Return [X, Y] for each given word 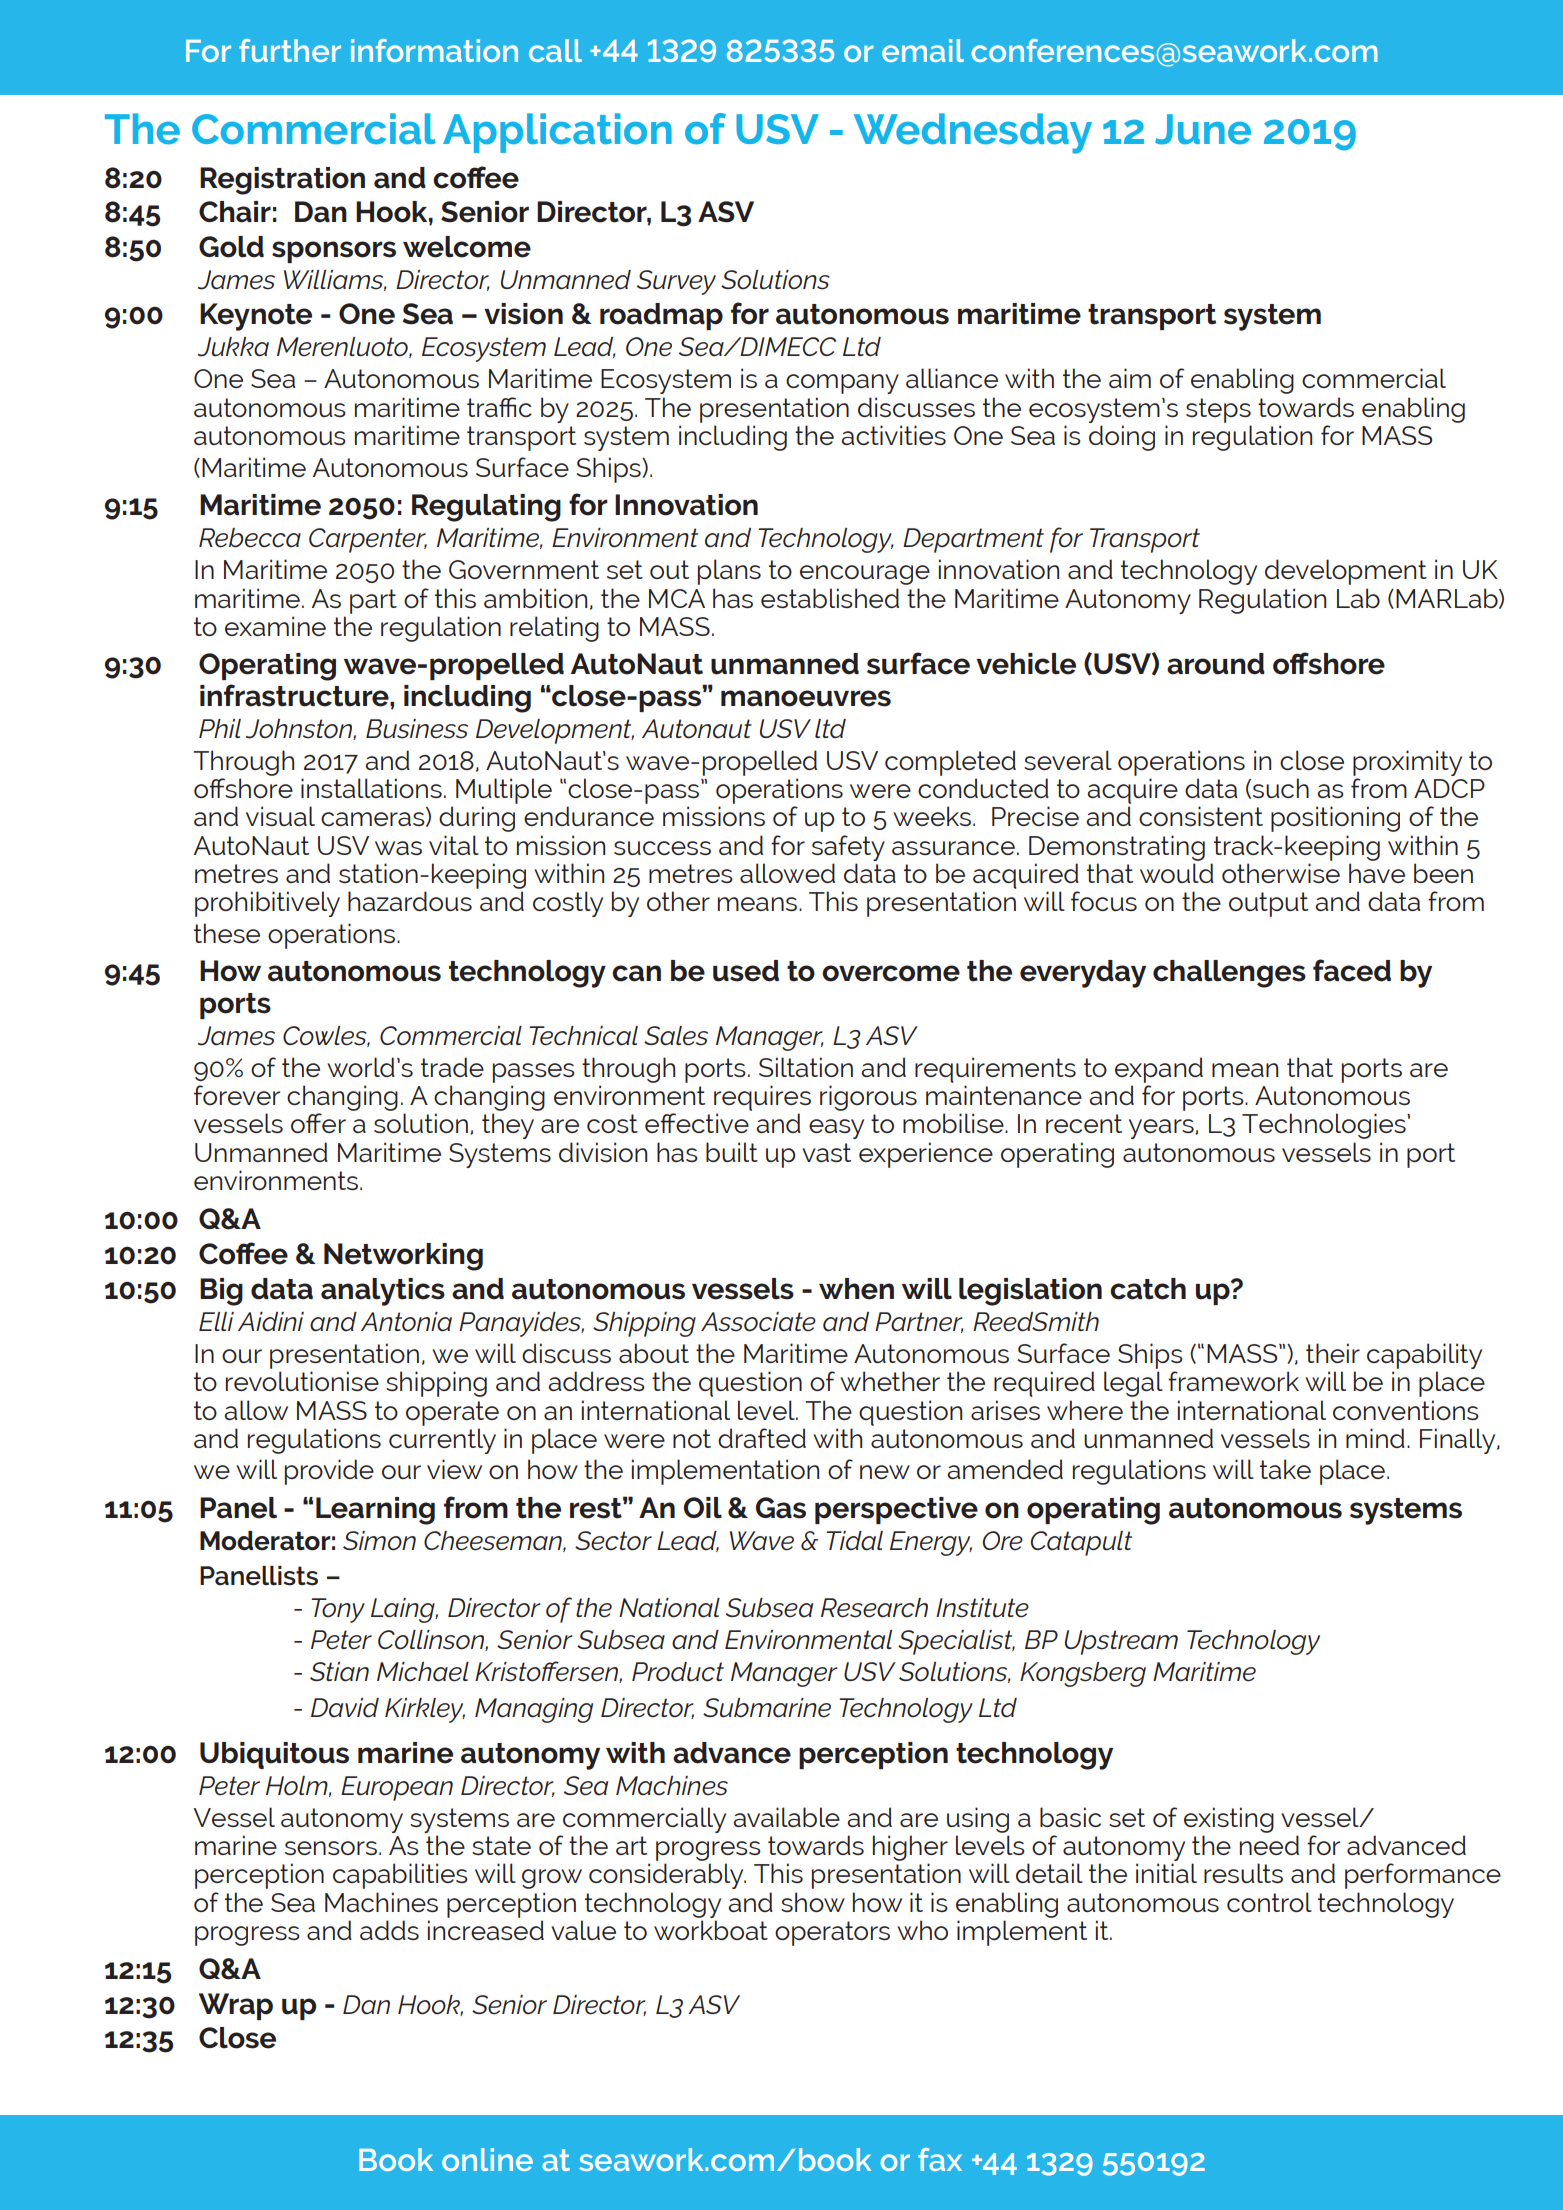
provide [329, 1472]
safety [848, 848]
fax [940, 2159]
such [1281, 788]
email [923, 50]
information [434, 50]
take [1285, 1469]
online [487, 2159]
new [885, 1472]
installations [371, 788]
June [1203, 129]
